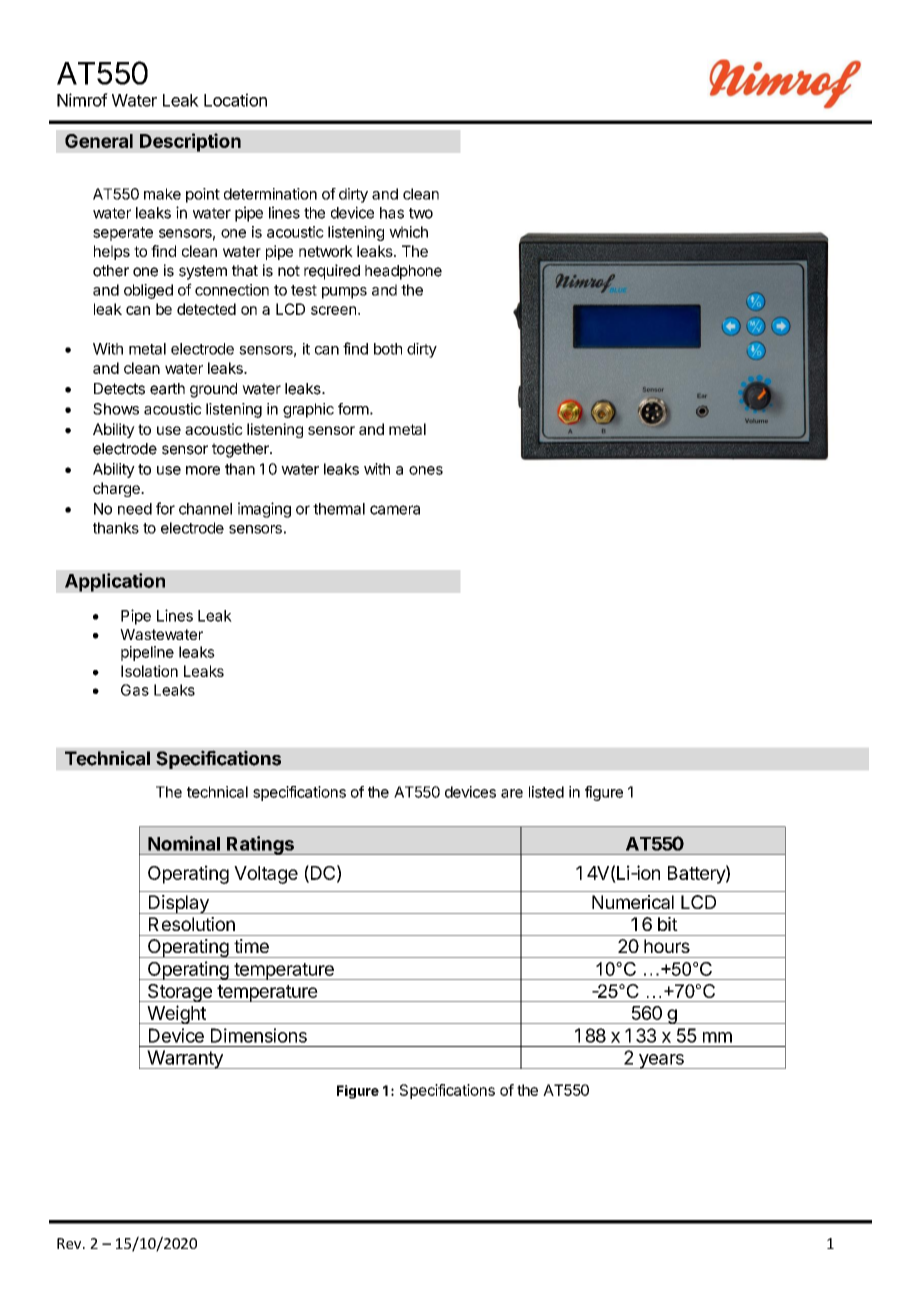  I want to click on which, so click(408, 232).
